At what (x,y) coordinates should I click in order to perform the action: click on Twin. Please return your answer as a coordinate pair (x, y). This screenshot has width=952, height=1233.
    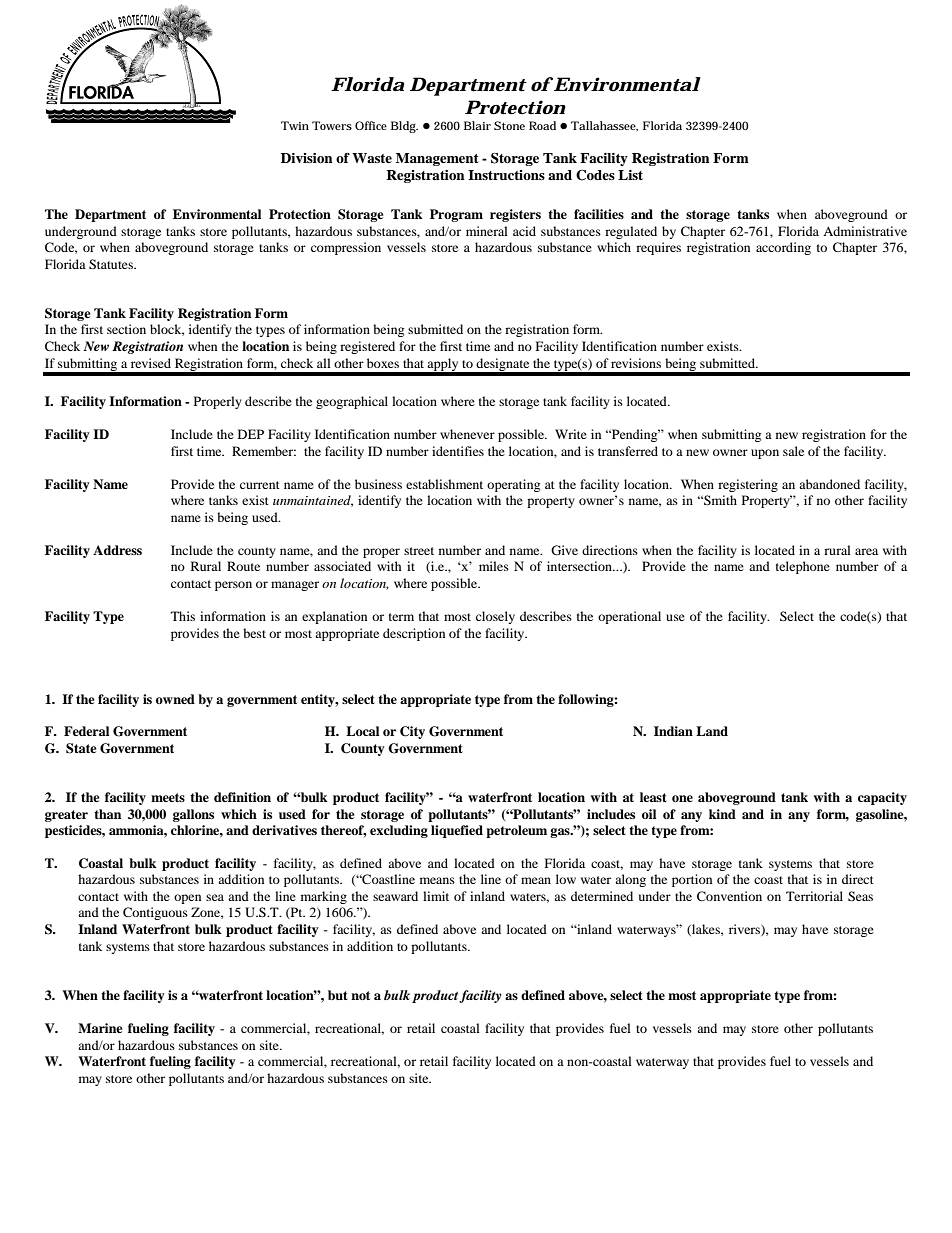
    Looking at the image, I should click on (295, 125).
